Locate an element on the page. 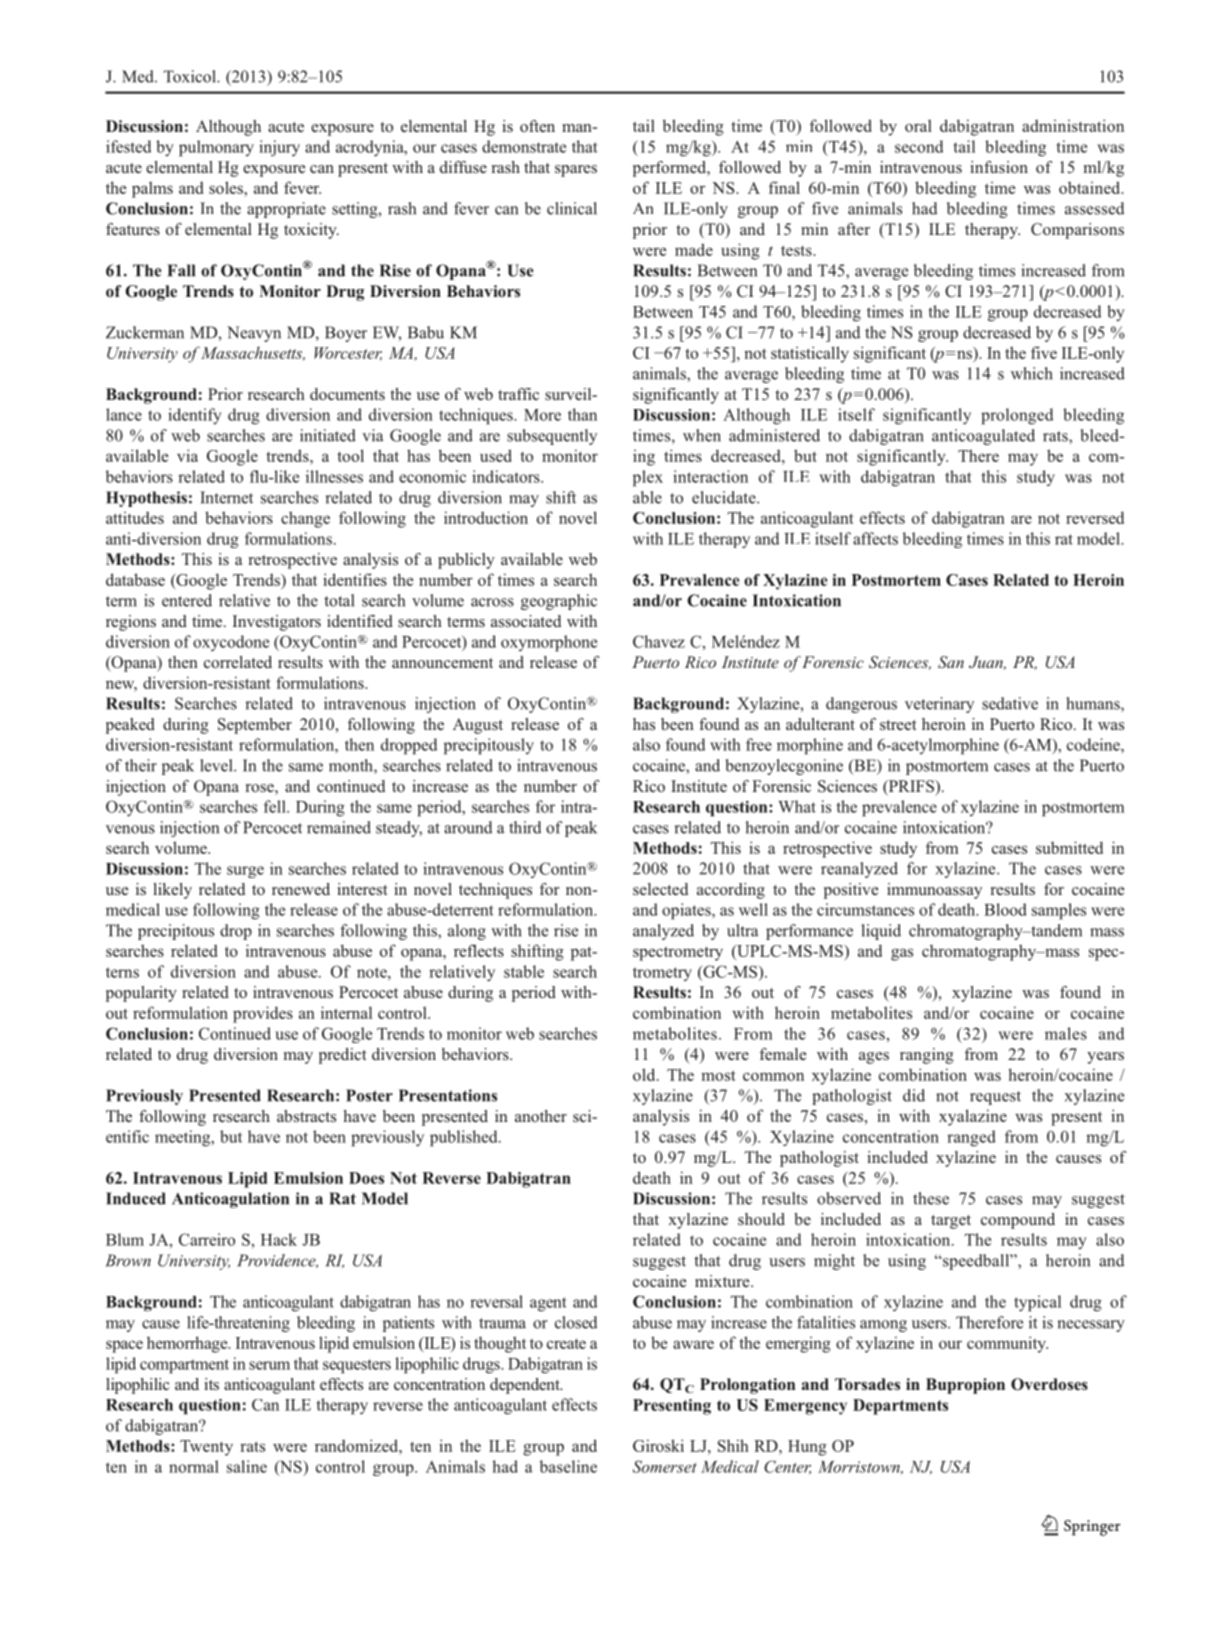 The image size is (1230, 1634). often is located at coordinates (537, 126).
